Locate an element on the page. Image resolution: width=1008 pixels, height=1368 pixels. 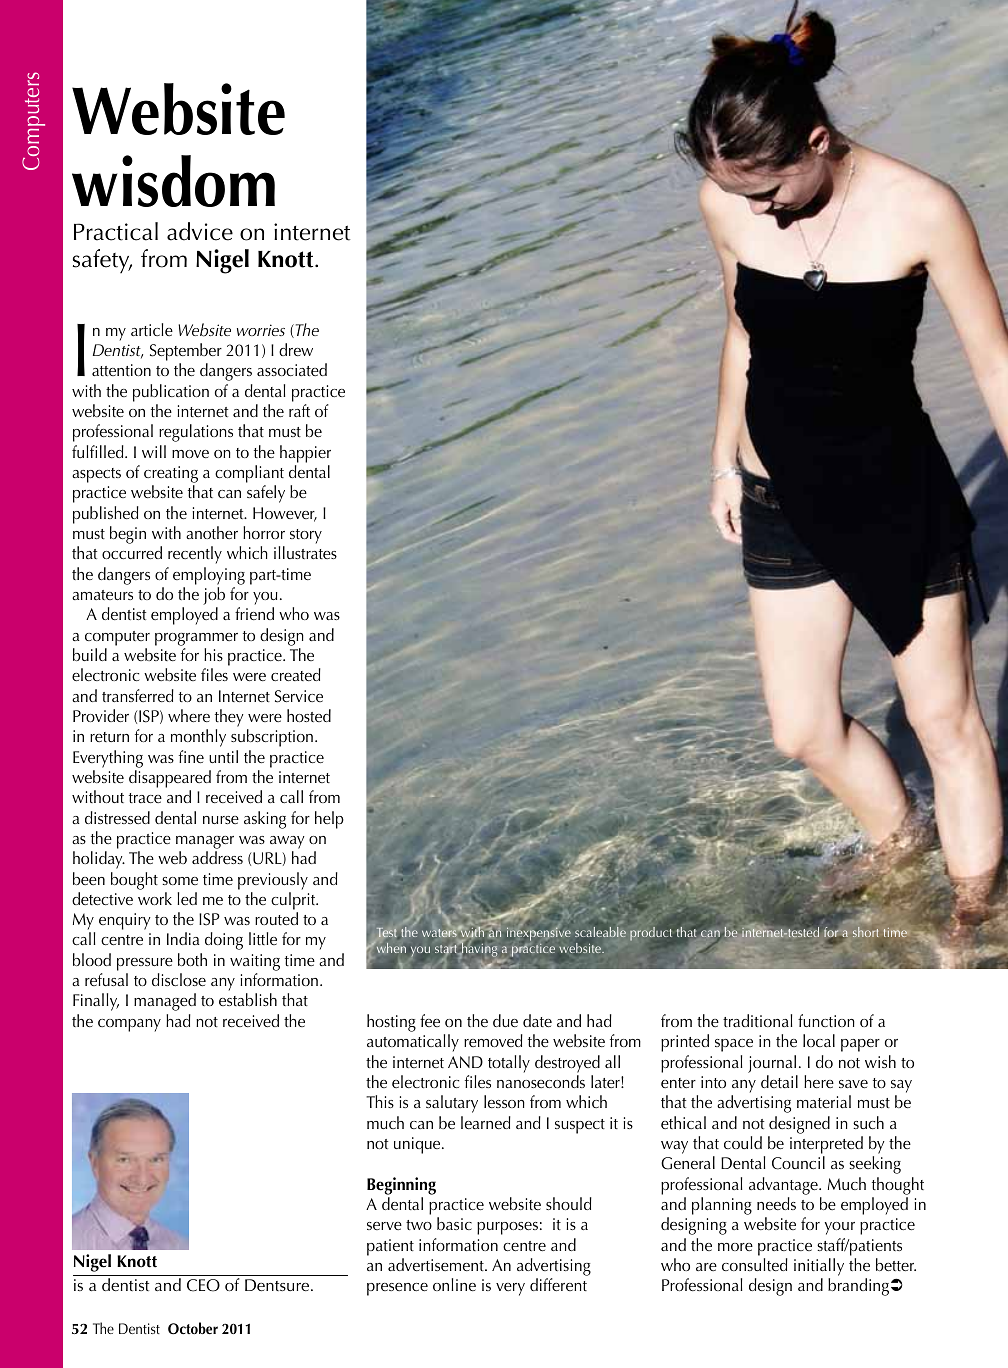
some is located at coordinates (180, 881).
